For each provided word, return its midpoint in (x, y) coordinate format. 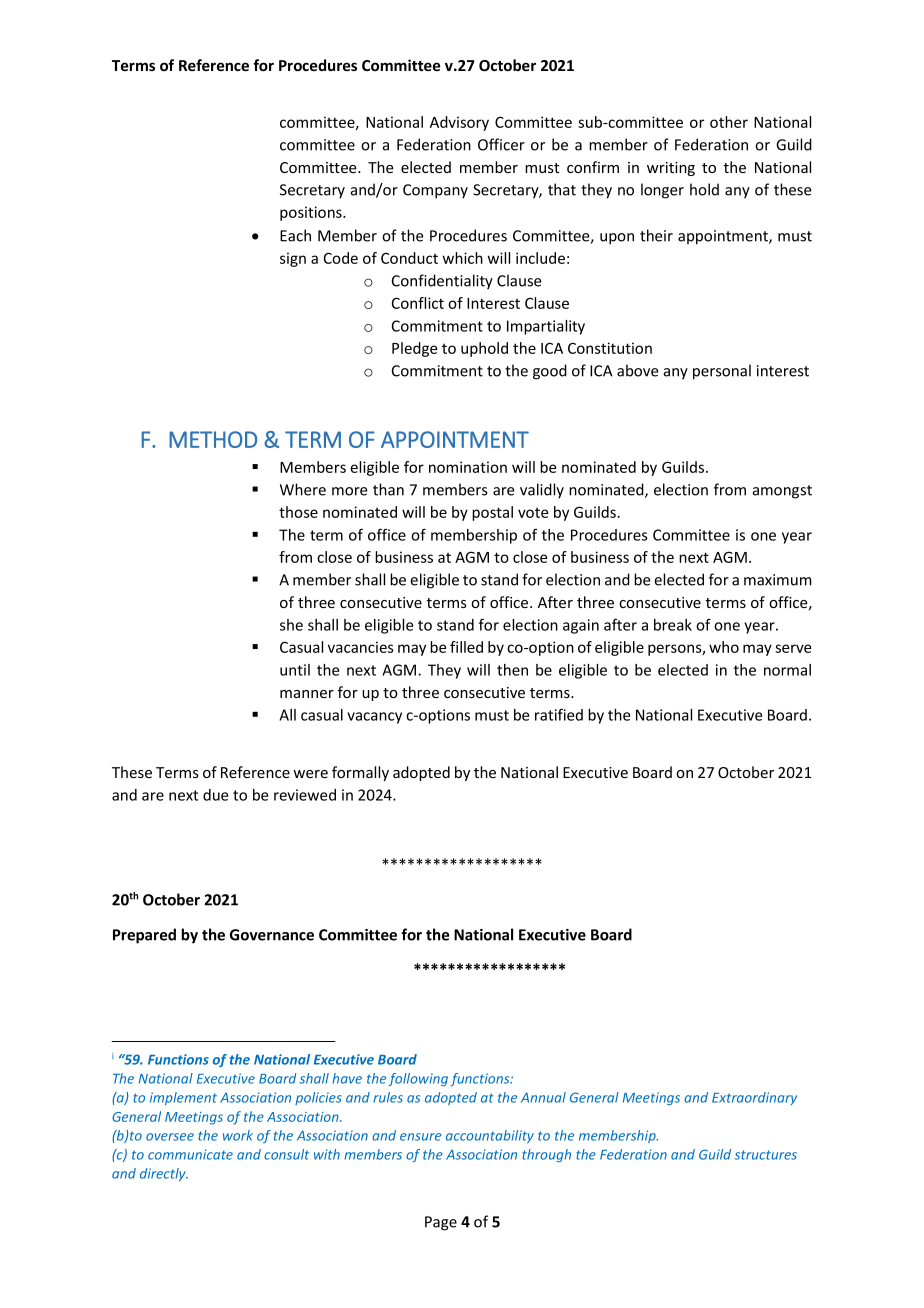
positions (312, 213)
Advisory (459, 123)
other (729, 122)
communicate (190, 1154)
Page (441, 1223)
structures (765, 1155)
